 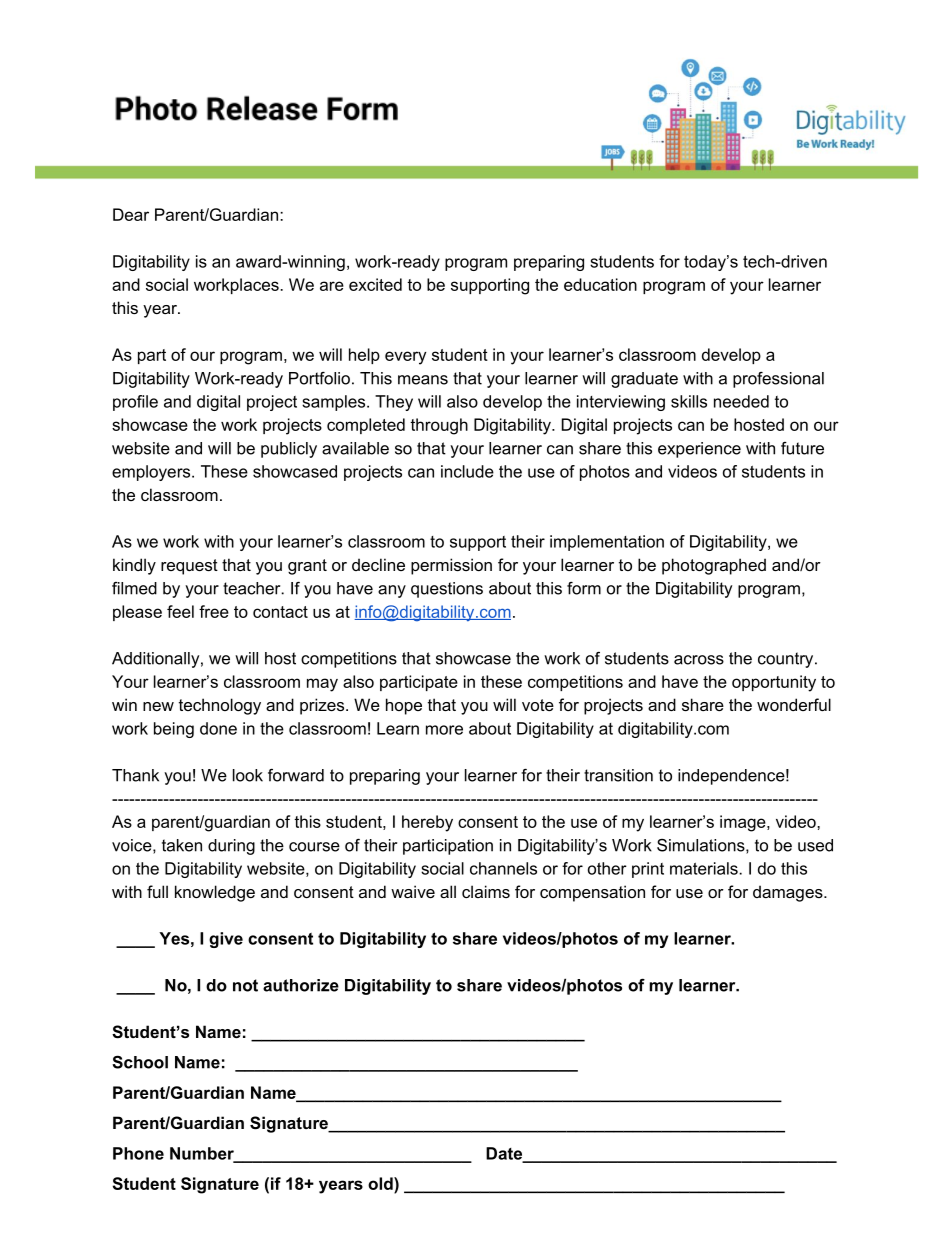 I want to click on education, so click(x=600, y=284).
